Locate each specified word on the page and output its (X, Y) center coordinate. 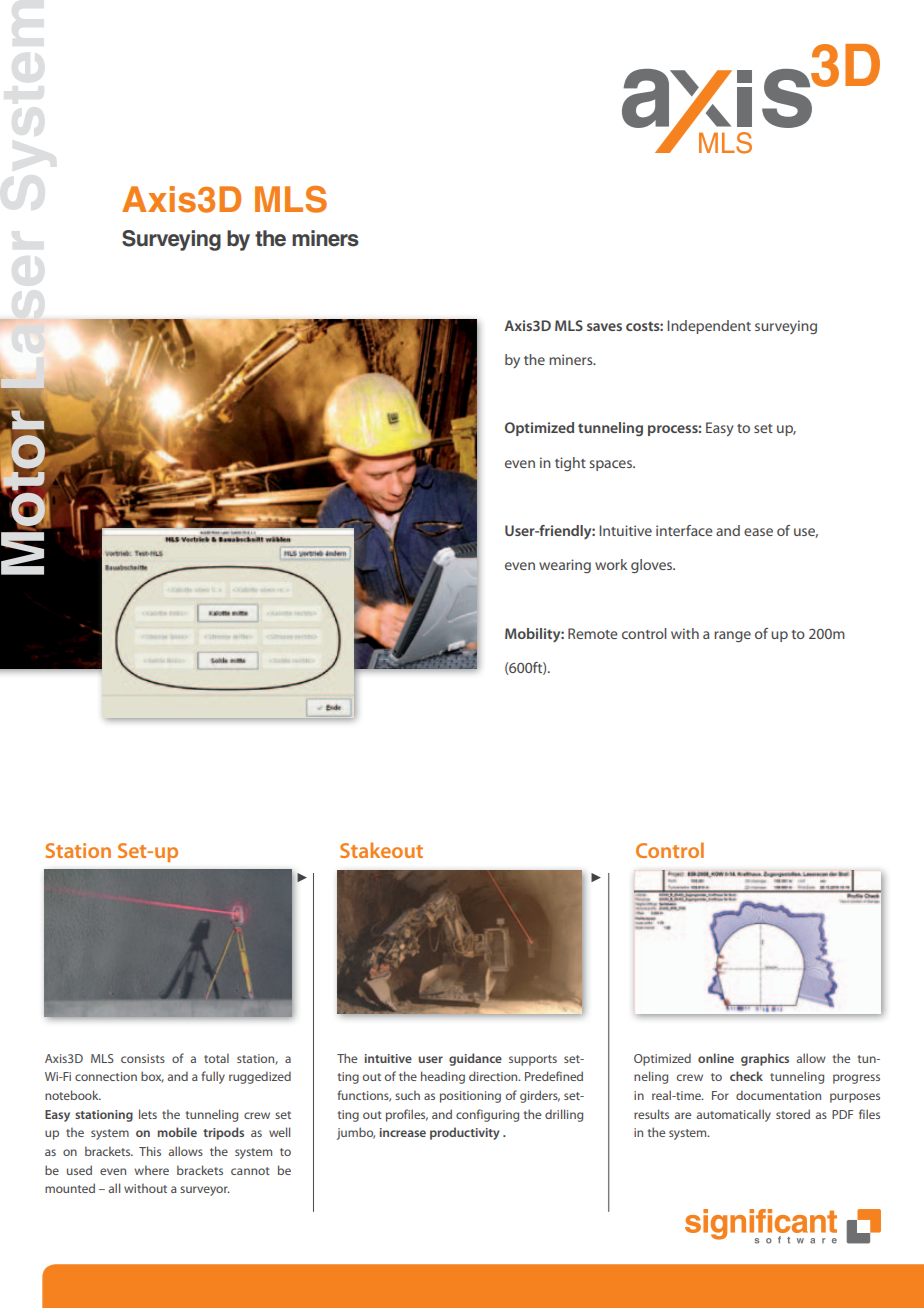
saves (604, 327)
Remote (593, 633)
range (732, 636)
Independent (709, 327)
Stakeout (381, 850)
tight (570, 464)
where (152, 1170)
